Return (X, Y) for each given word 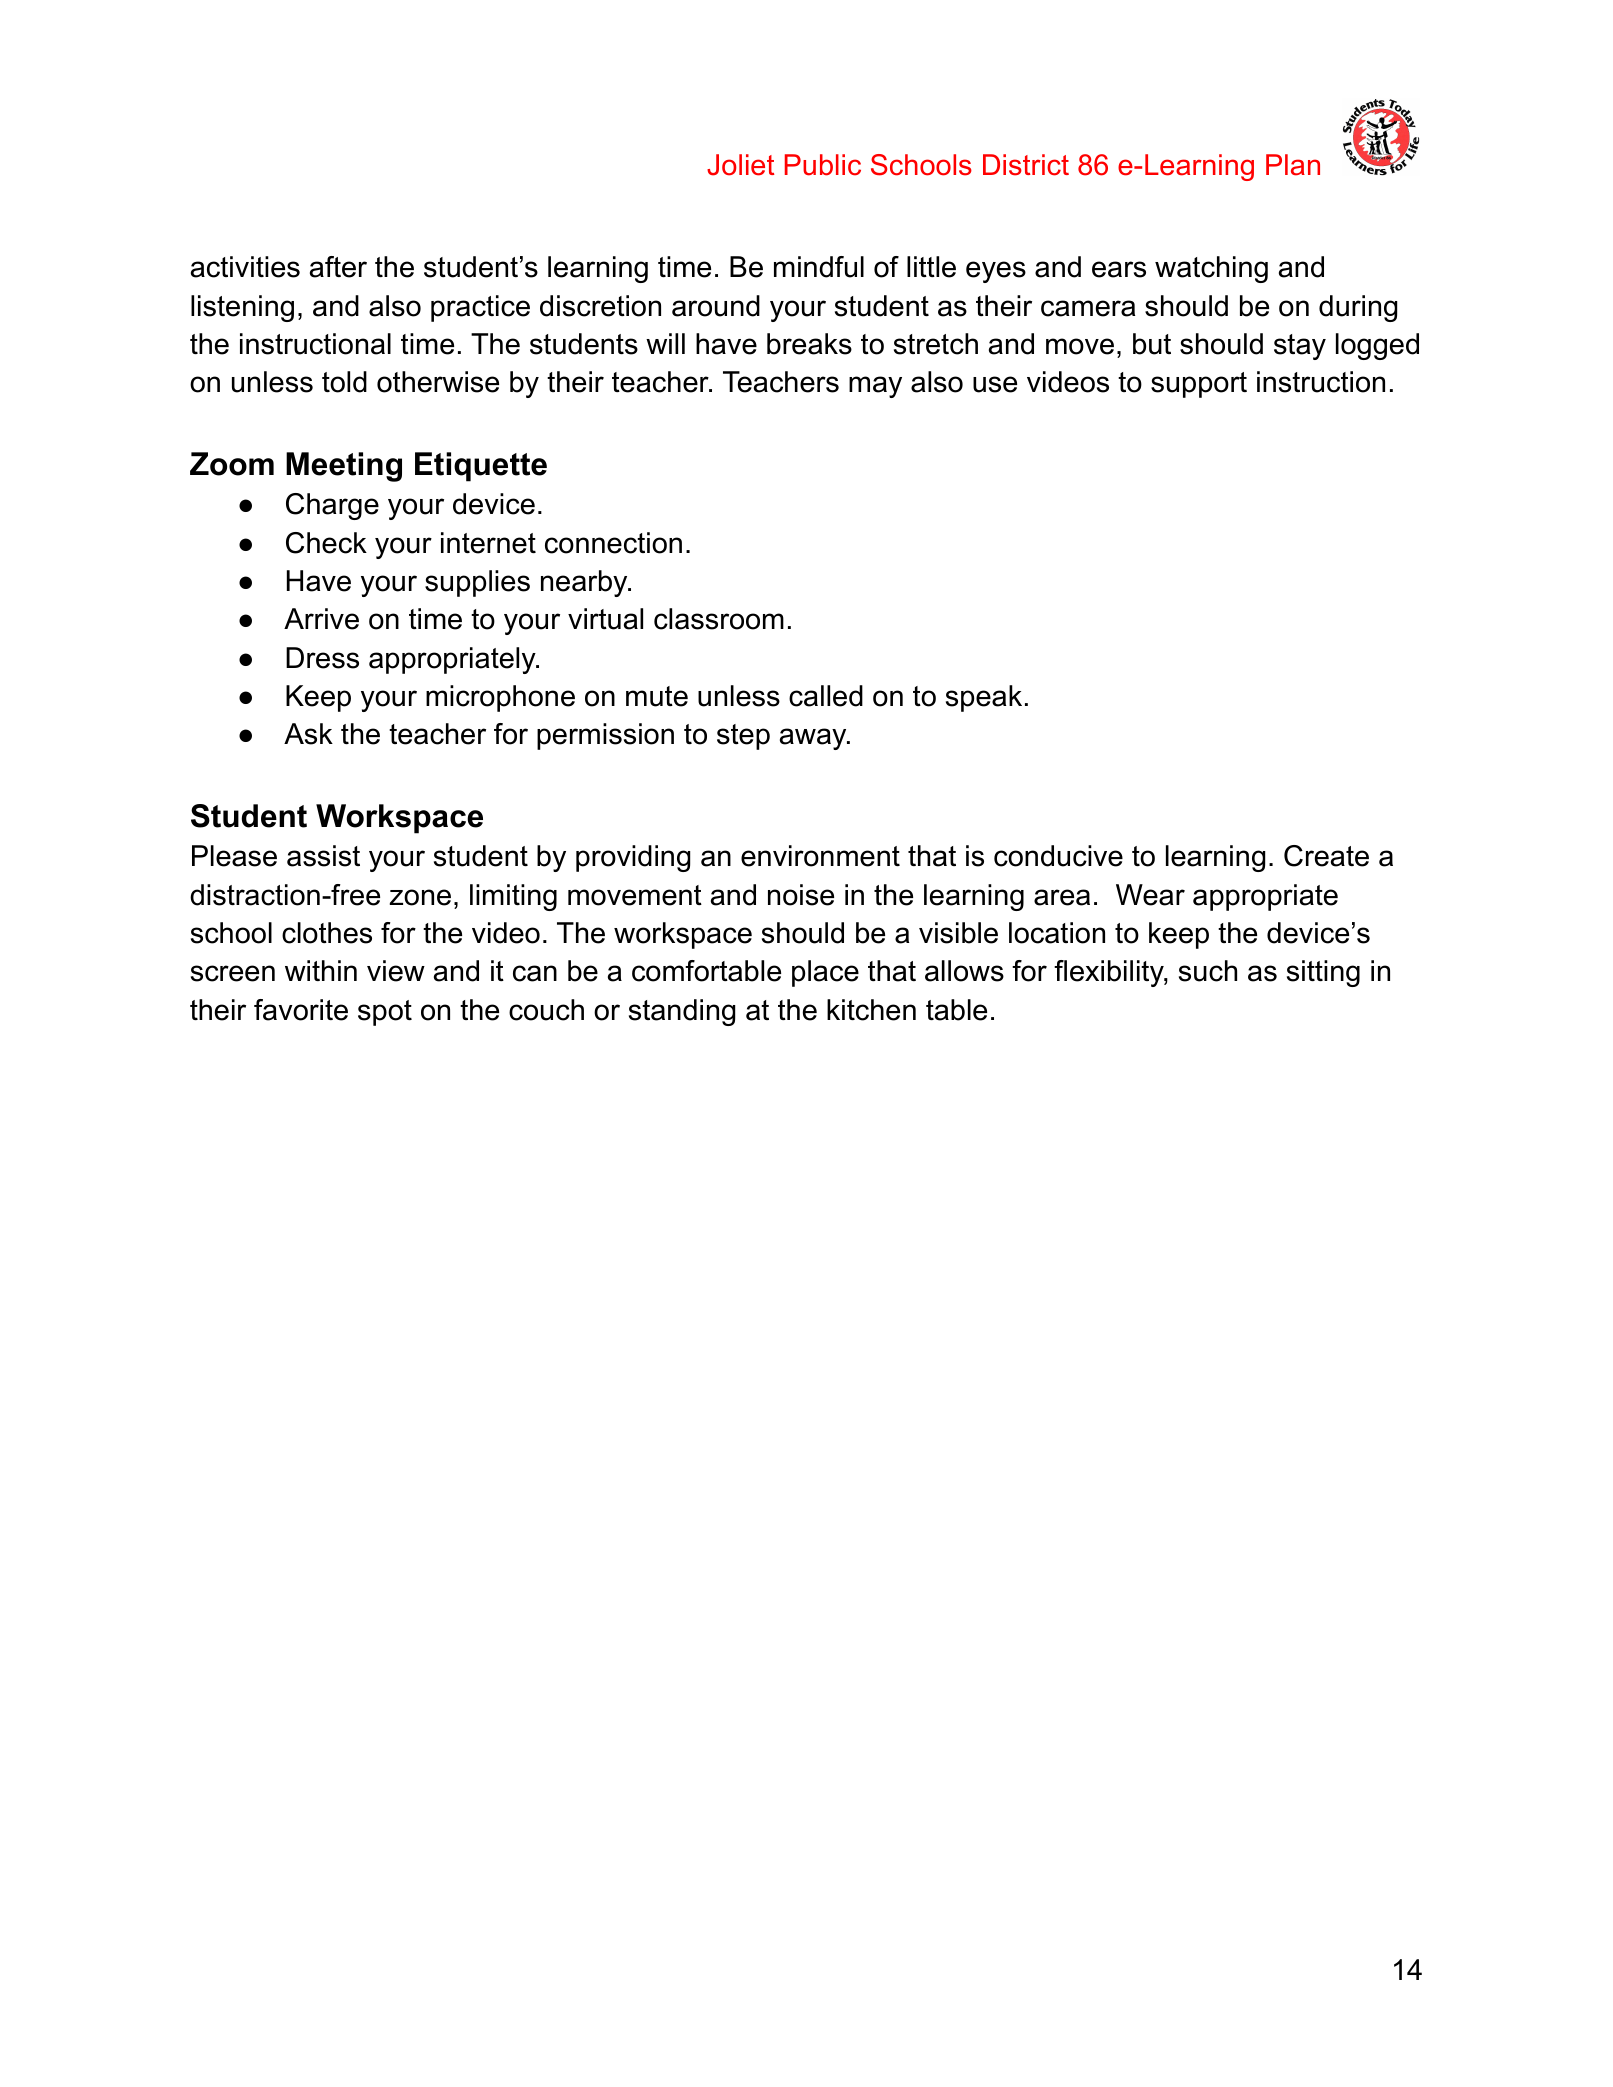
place (825, 973)
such (1208, 971)
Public (823, 165)
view (396, 971)
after (338, 267)
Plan (1293, 165)
